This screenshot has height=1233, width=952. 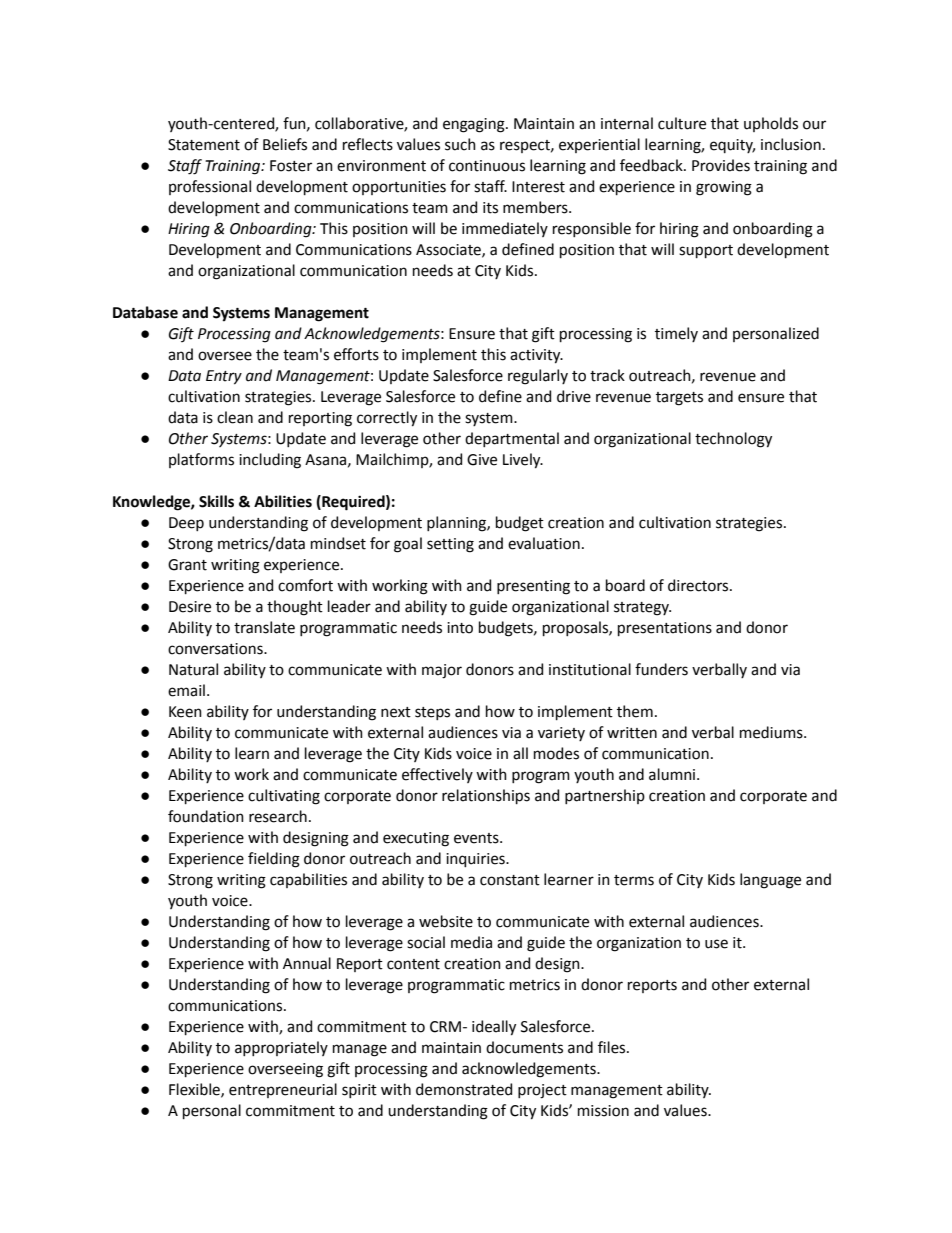 I want to click on into, so click(x=460, y=628).
